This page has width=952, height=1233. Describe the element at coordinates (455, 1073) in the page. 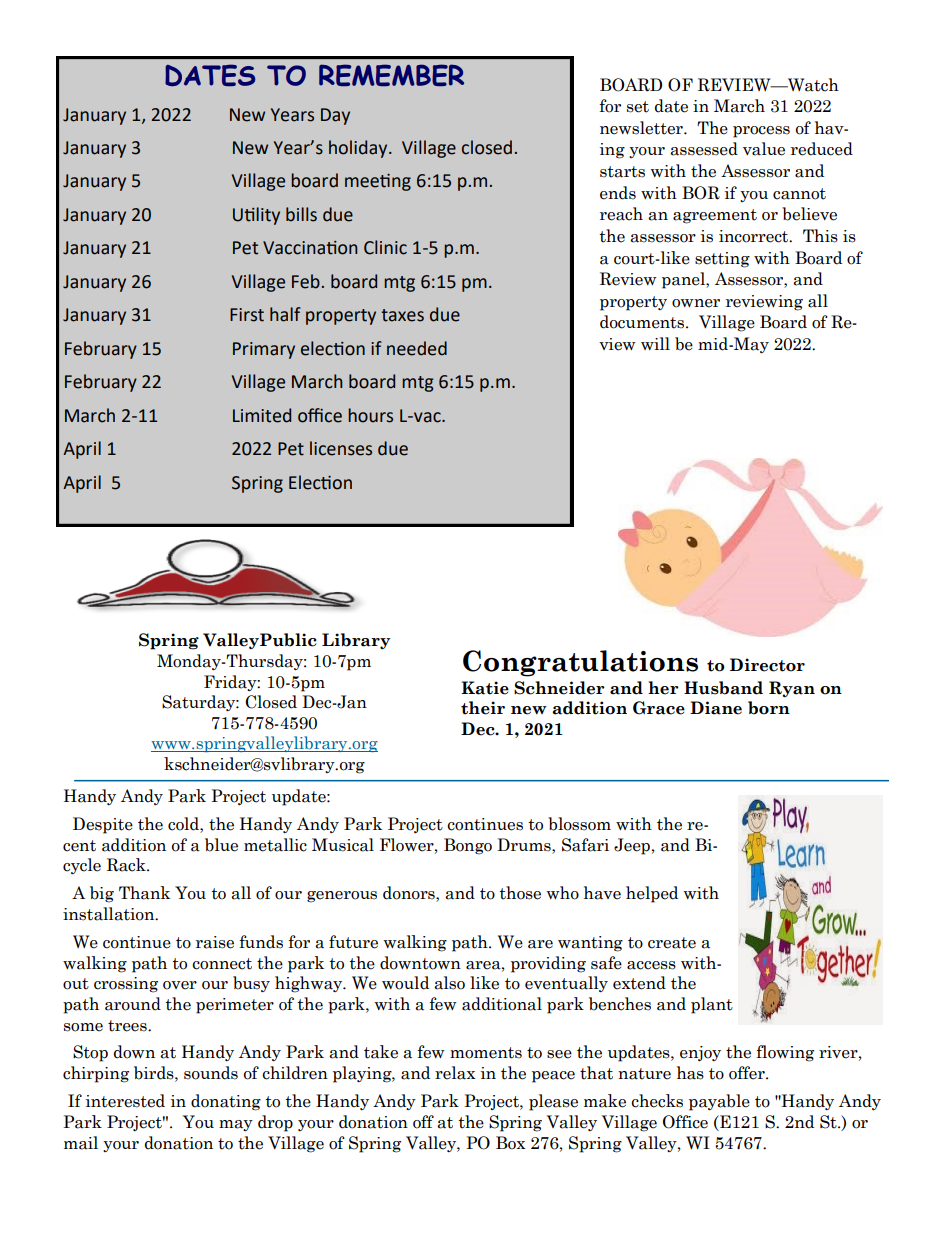

I see `relax` at that location.
